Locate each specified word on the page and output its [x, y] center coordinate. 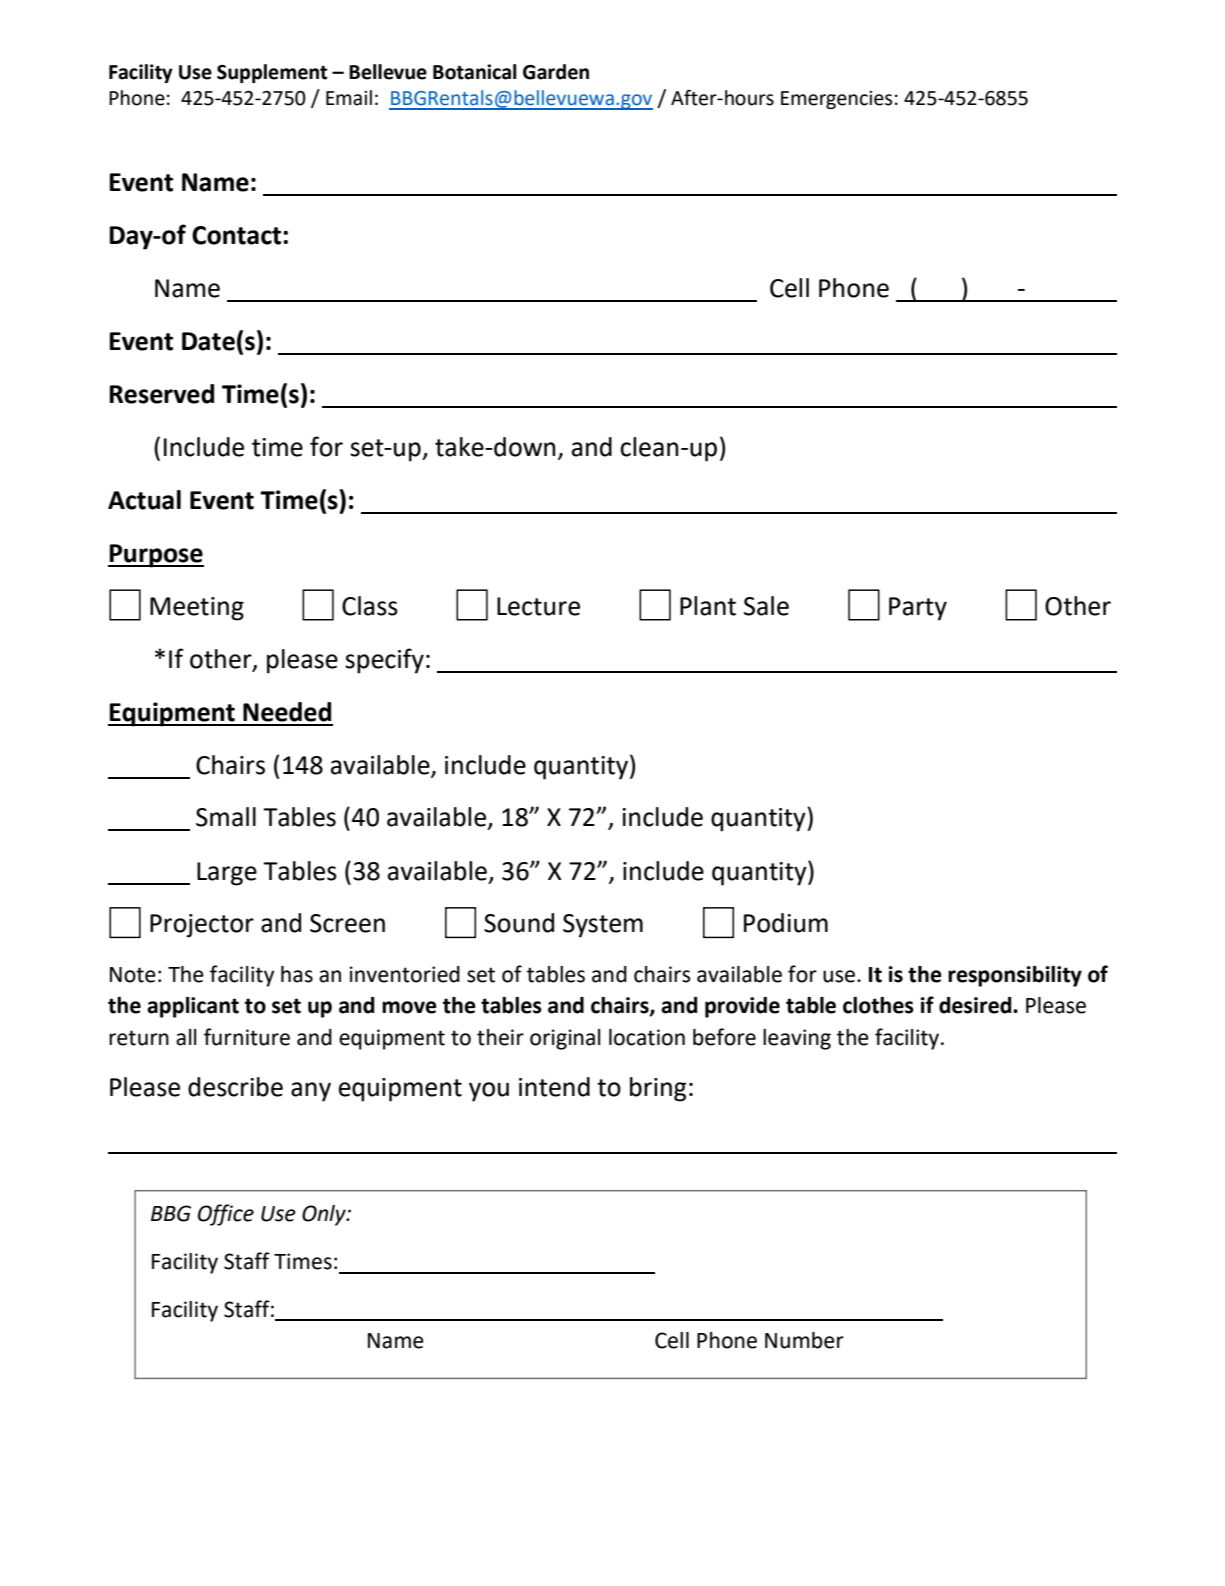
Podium [786, 923]
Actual [144, 500]
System [603, 926]
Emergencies [836, 100]
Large [227, 874]
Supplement [272, 73]
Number [804, 1340]
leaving [797, 1039]
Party [918, 609]
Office [226, 1215]
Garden [556, 72]
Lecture [538, 606]
